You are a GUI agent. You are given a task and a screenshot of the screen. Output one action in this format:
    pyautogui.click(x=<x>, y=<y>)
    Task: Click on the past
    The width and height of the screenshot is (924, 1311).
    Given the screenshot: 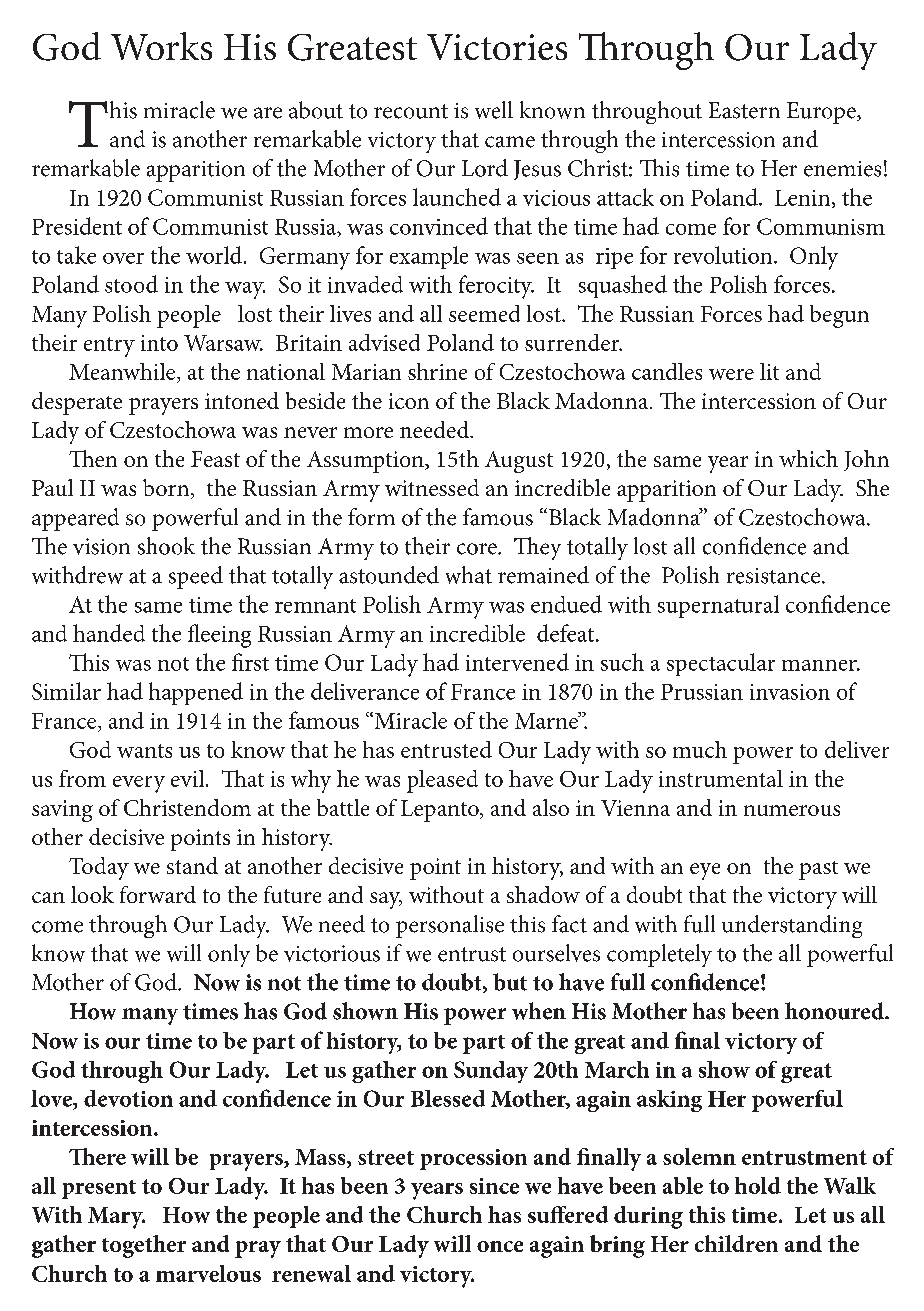 What is the action you would take?
    pyautogui.click(x=818, y=870)
